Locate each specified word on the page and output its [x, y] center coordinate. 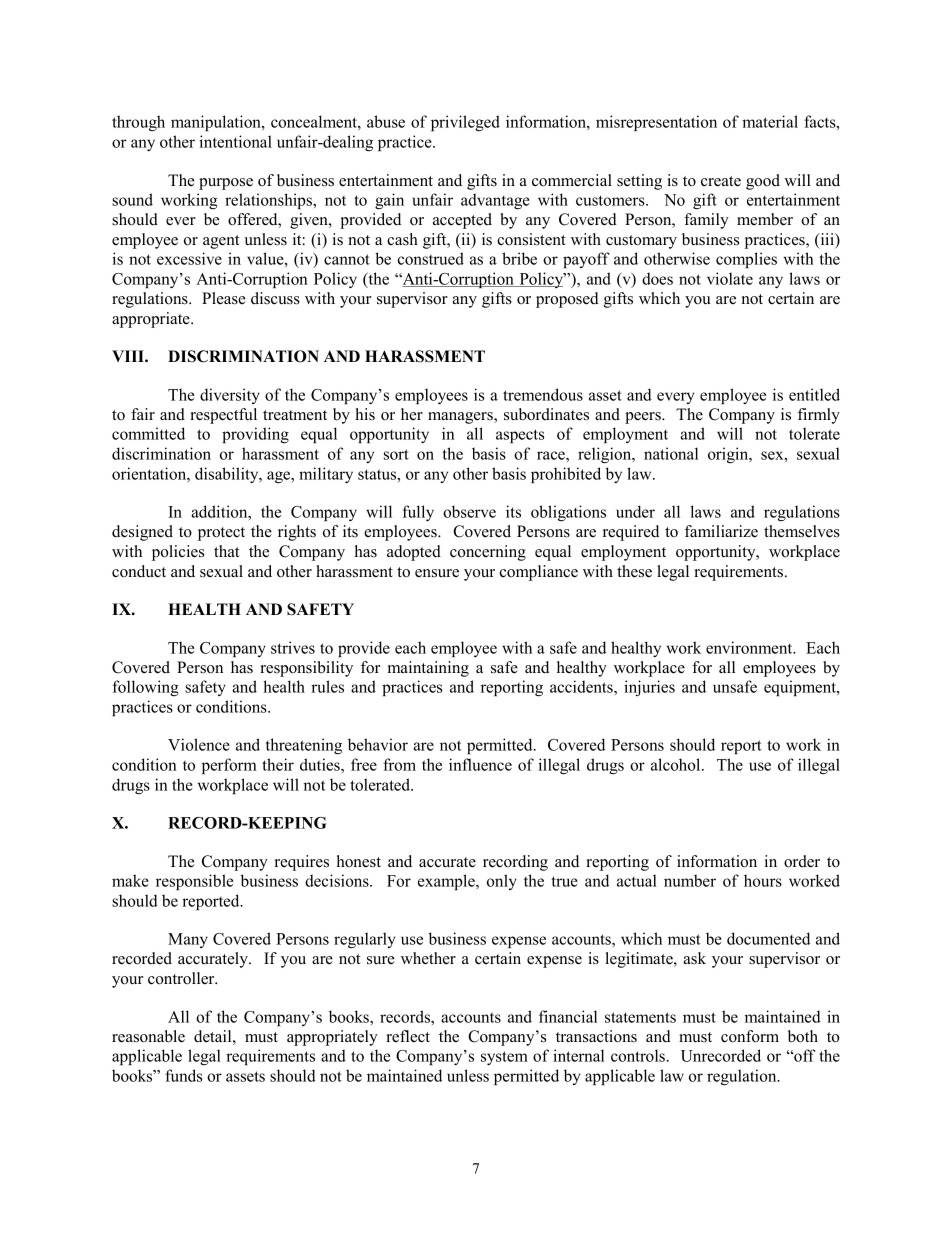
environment [750, 647]
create [721, 181]
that [226, 551]
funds [183, 1075]
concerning [488, 553]
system [504, 1058]
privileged [465, 123]
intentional [235, 141]
